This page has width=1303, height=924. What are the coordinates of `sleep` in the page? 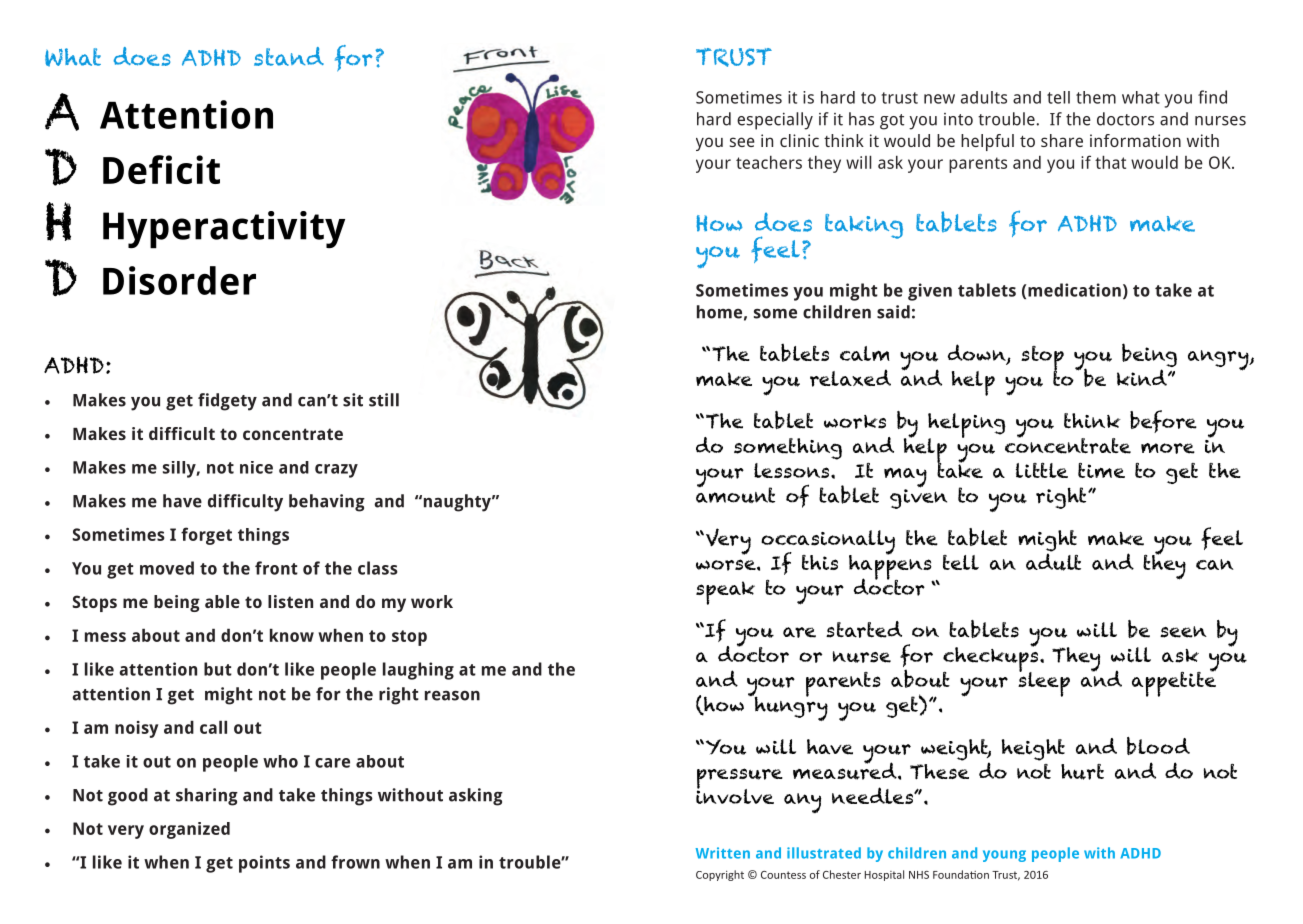 It's located at (1044, 683).
